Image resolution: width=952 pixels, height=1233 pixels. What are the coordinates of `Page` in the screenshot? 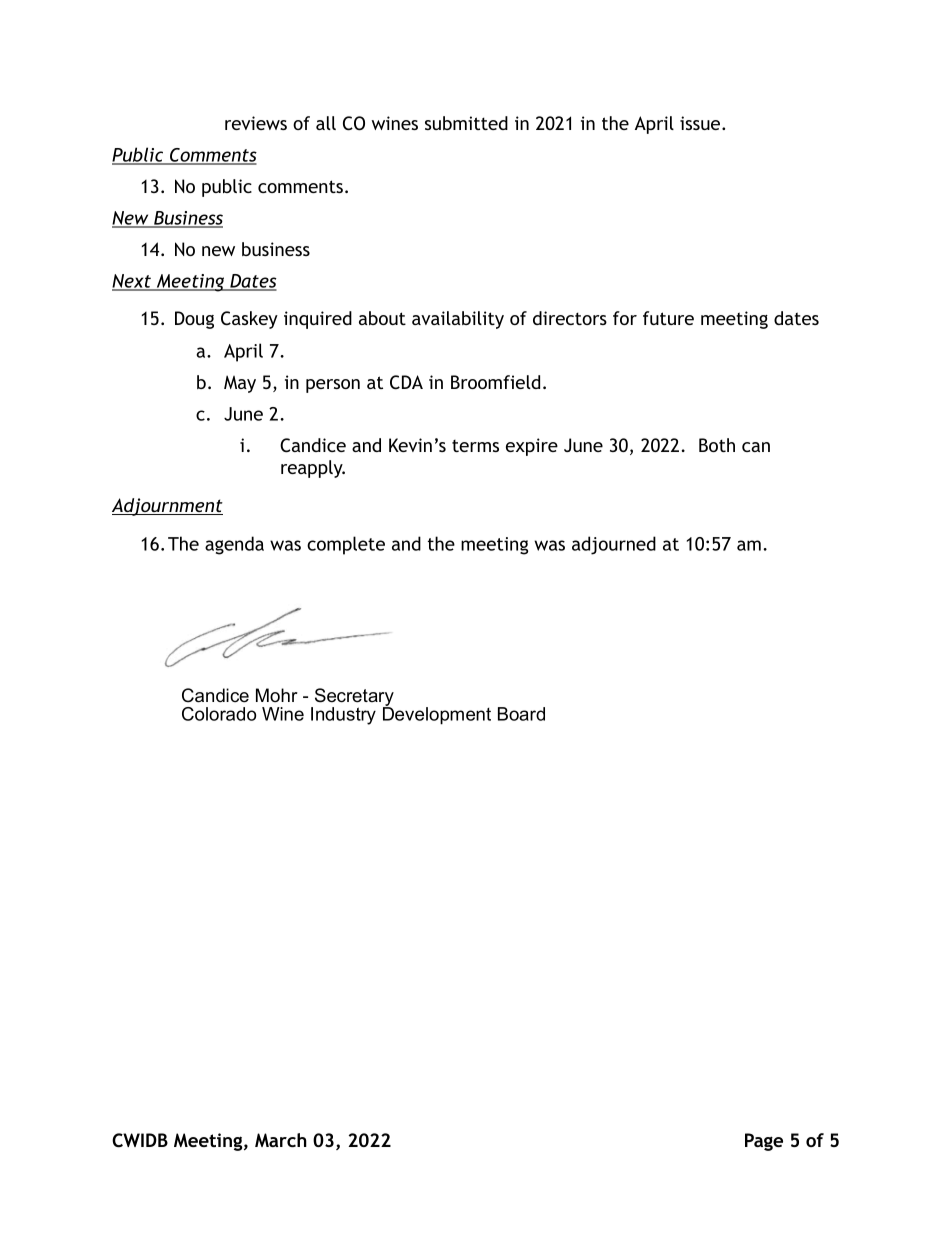 It's located at (764, 1142).
